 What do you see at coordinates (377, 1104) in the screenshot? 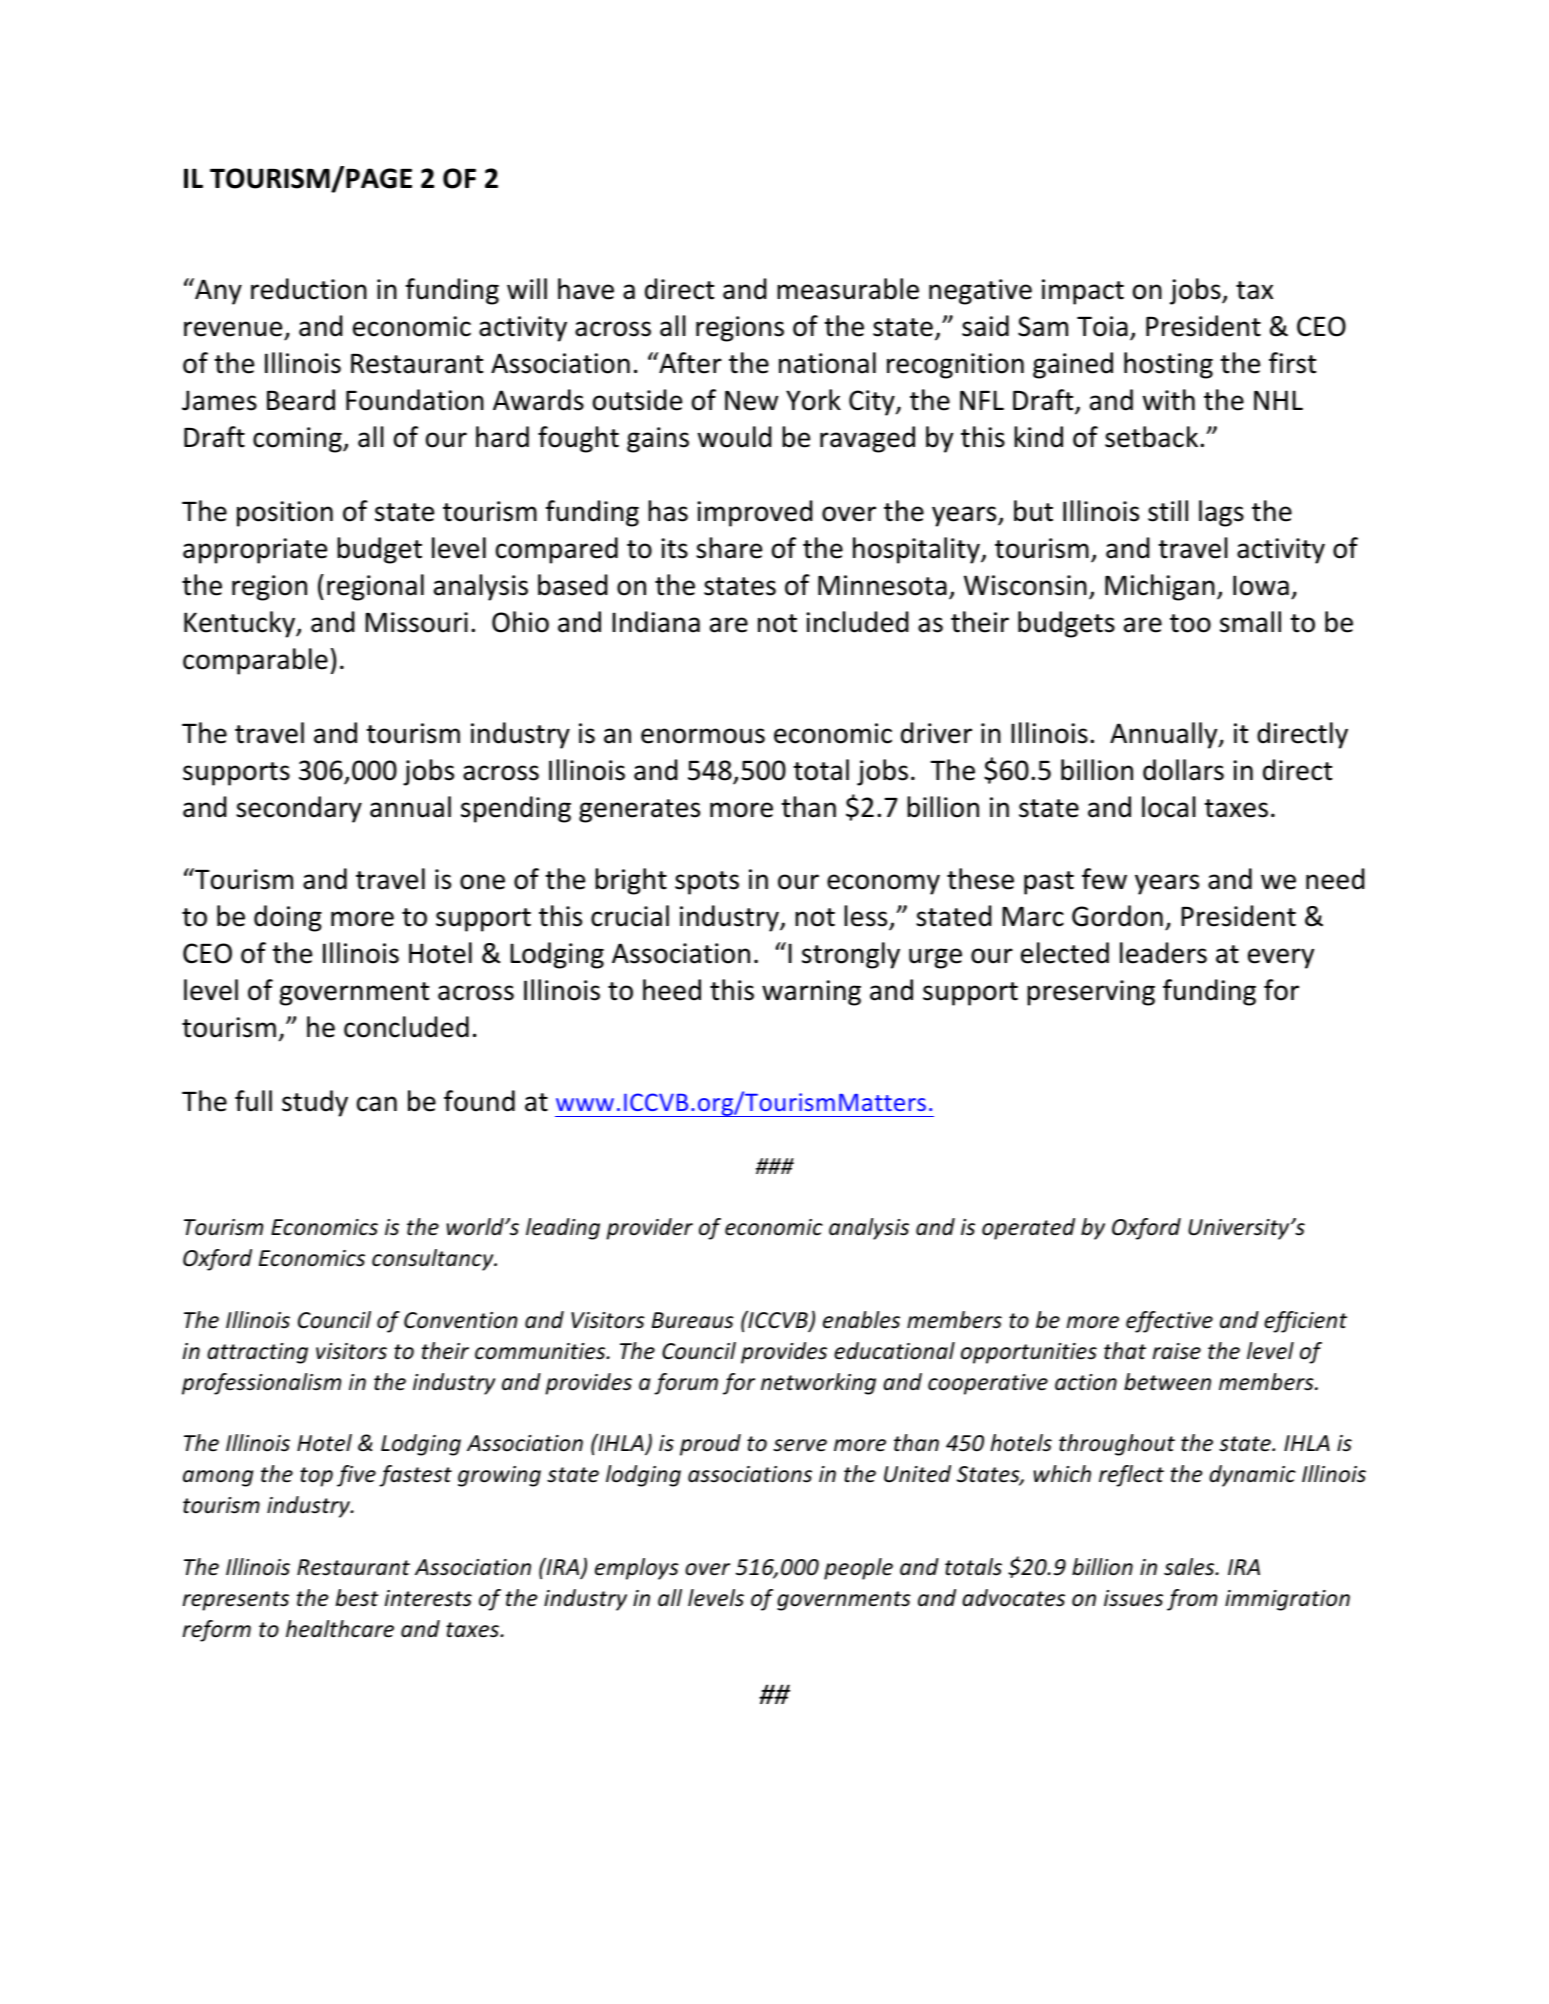
I see `can` at bounding box center [377, 1104].
